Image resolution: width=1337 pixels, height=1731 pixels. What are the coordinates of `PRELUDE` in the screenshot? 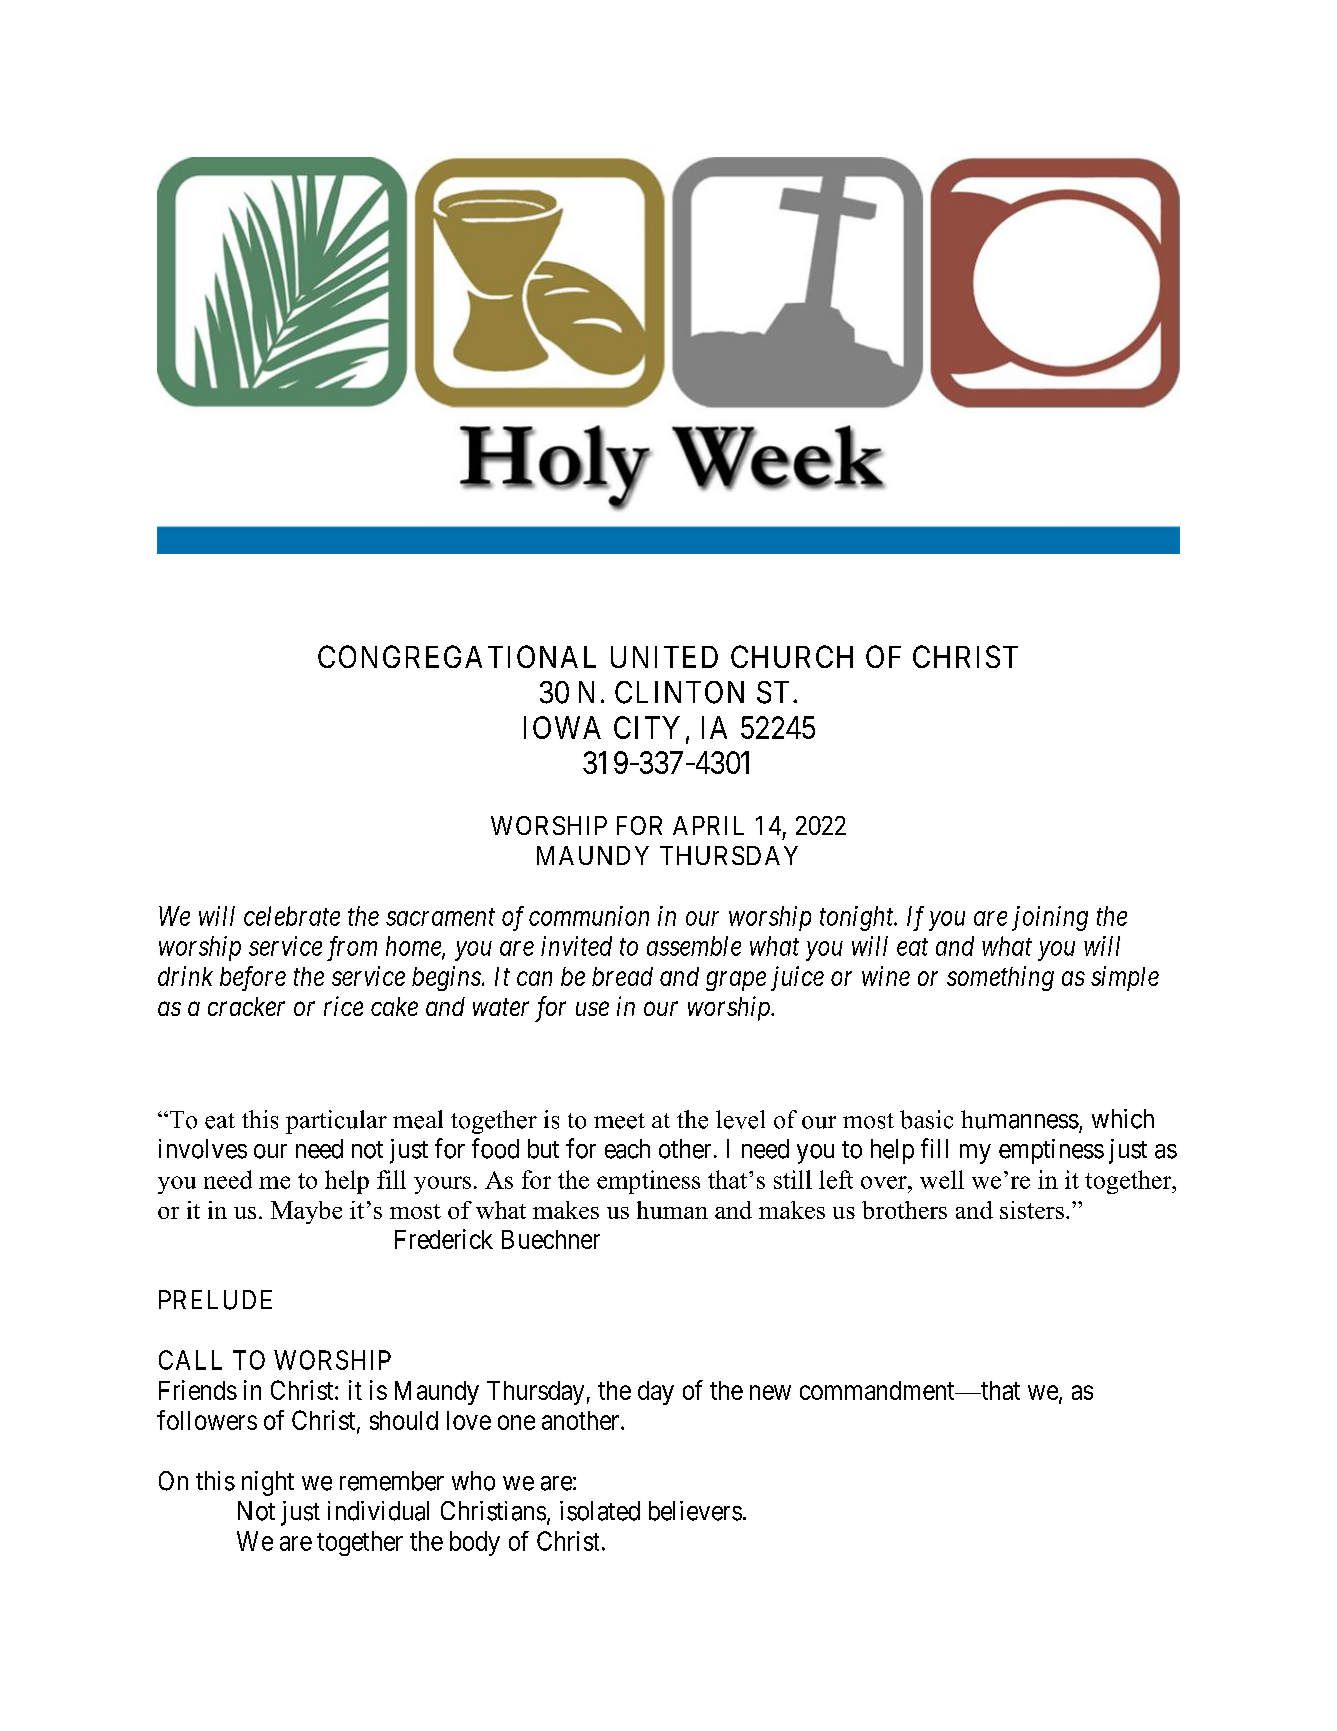 It's located at (215, 1300).
